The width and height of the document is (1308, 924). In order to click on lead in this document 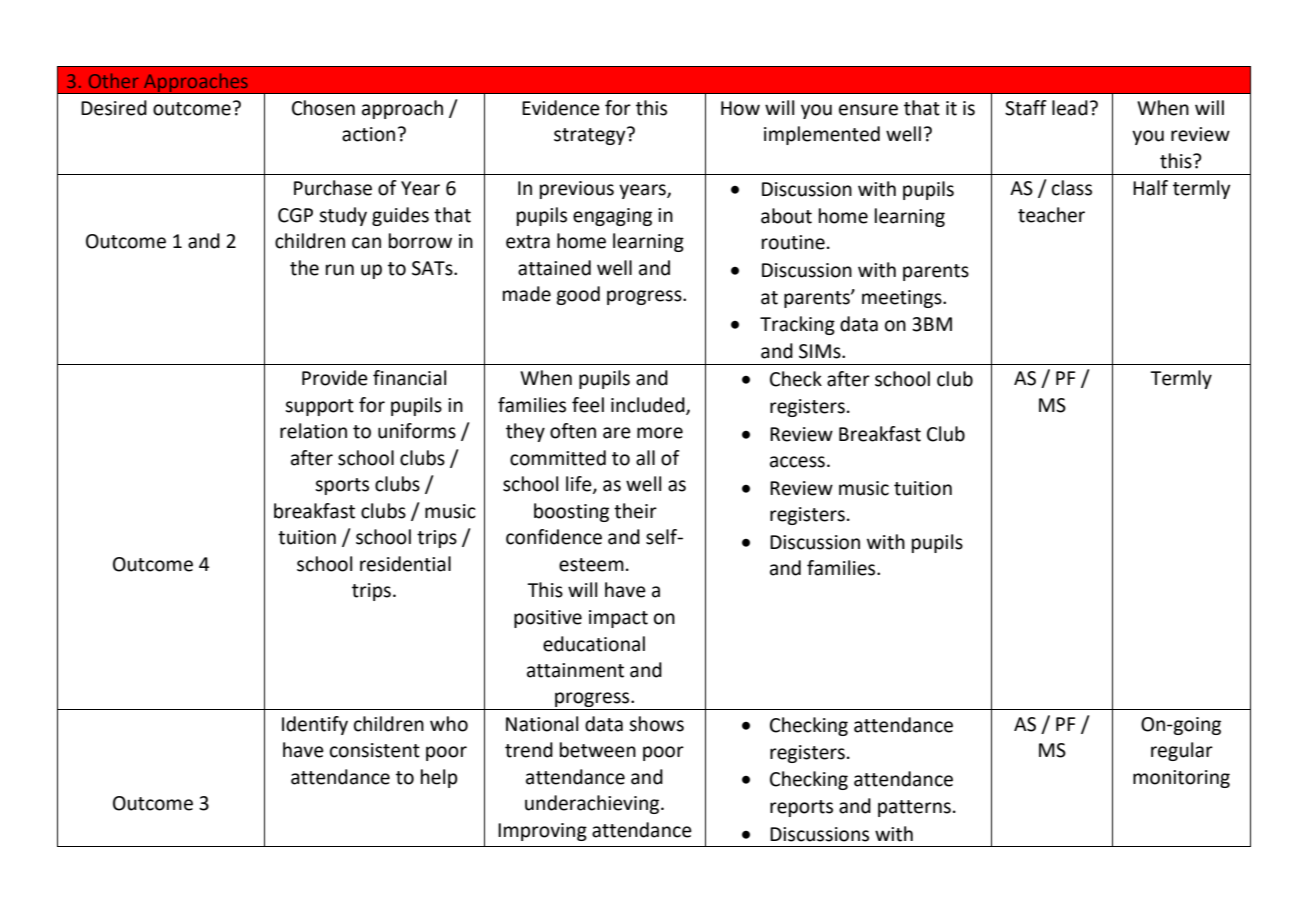, I will do `click(1070, 108)`.
